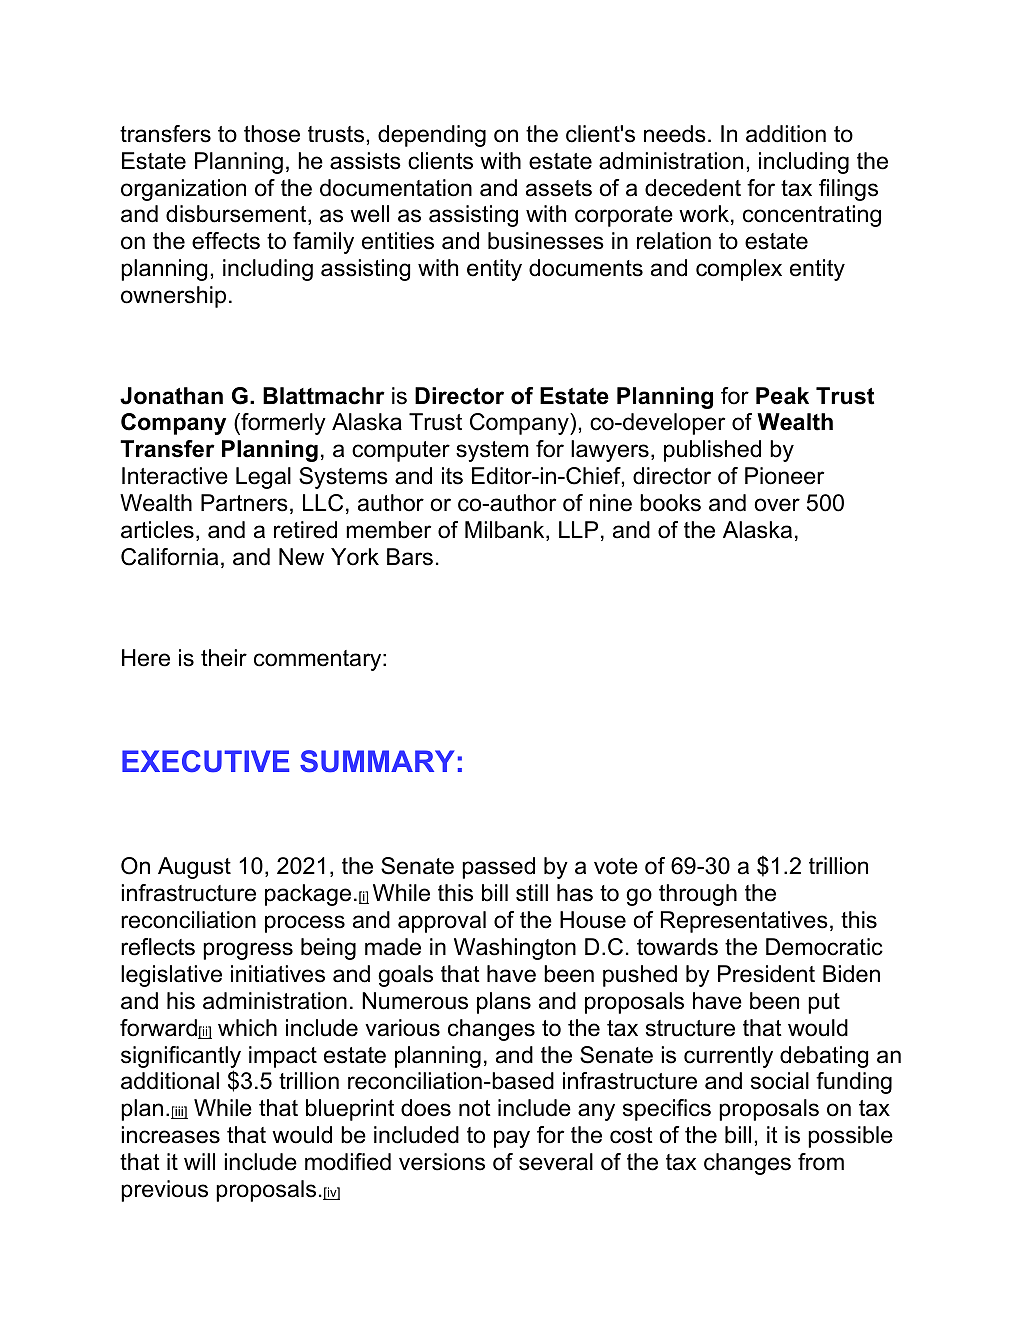 The image size is (1023, 1323). What do you see at coordinates (199, 1161) in the screenshot?
I see `will` at bounding box center [199, 1161].
